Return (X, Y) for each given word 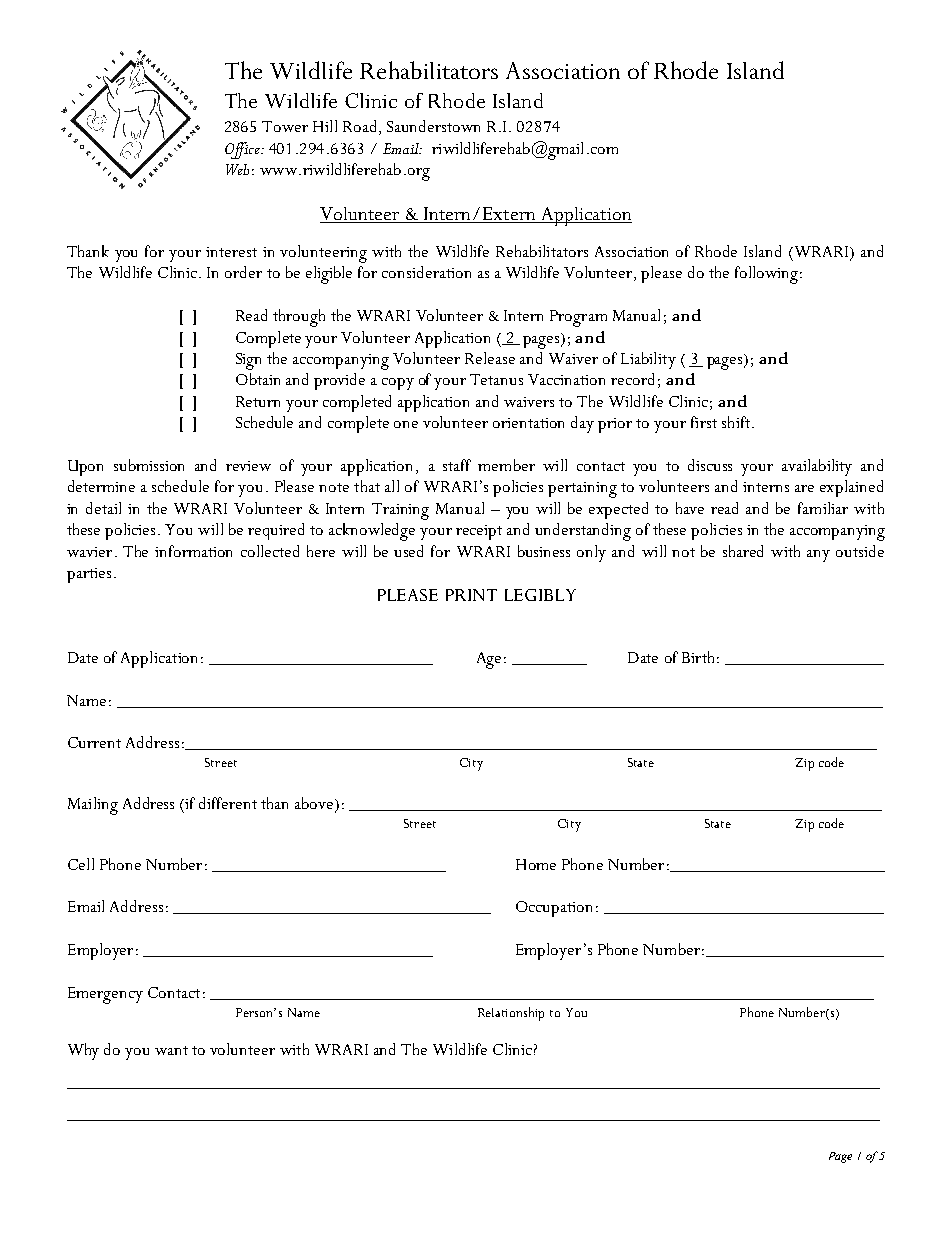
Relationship (511, 1014)
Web (237, 169)
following (766, 275)
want (171, 1050)
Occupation (554, 909)
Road (361, 127)
